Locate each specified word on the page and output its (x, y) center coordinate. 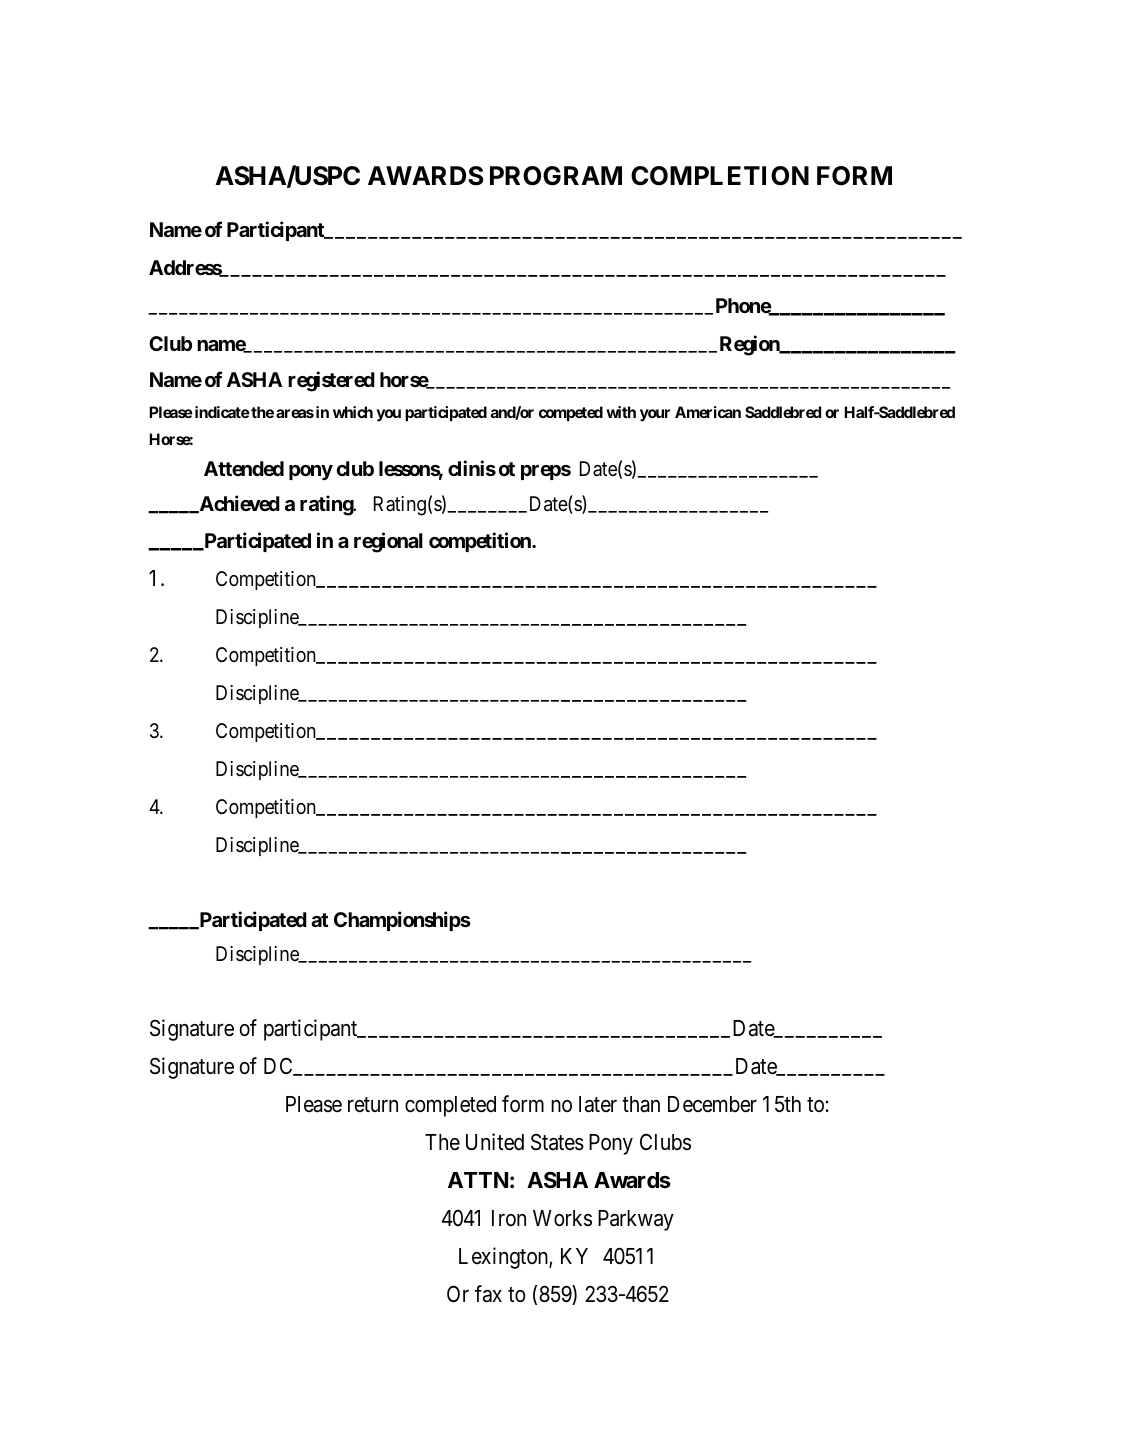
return (373, 1105)
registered (331, 381)
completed (450, 1106)
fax (488, 1294)
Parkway (636, 1220)
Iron (509, 1218)
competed (571, 414)
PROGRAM (556, 176)
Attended (244, 468)
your (655, 415)
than (641, 1104)
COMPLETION (720, 176)
